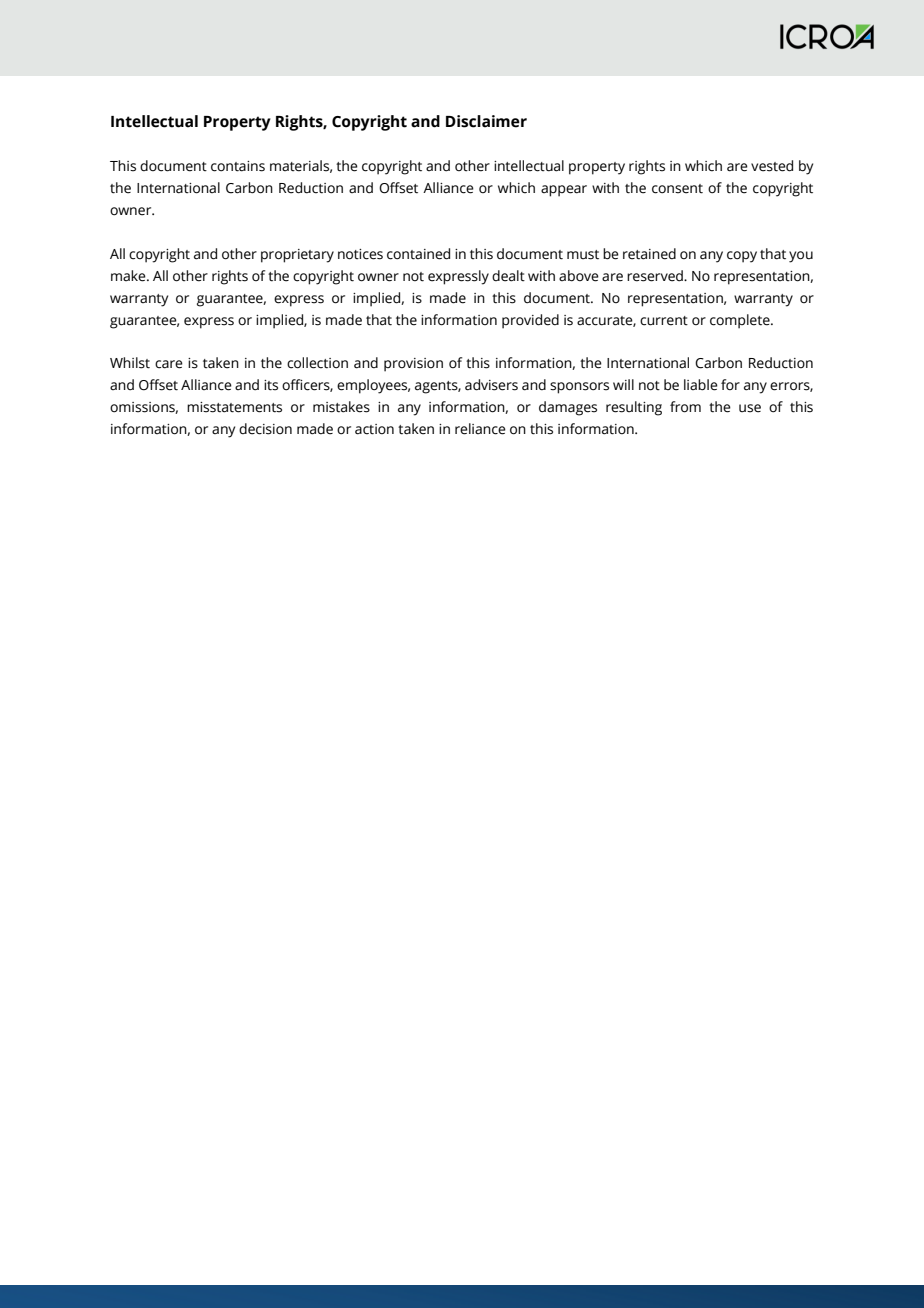  I want to click on reliance, so click(480, 429).
